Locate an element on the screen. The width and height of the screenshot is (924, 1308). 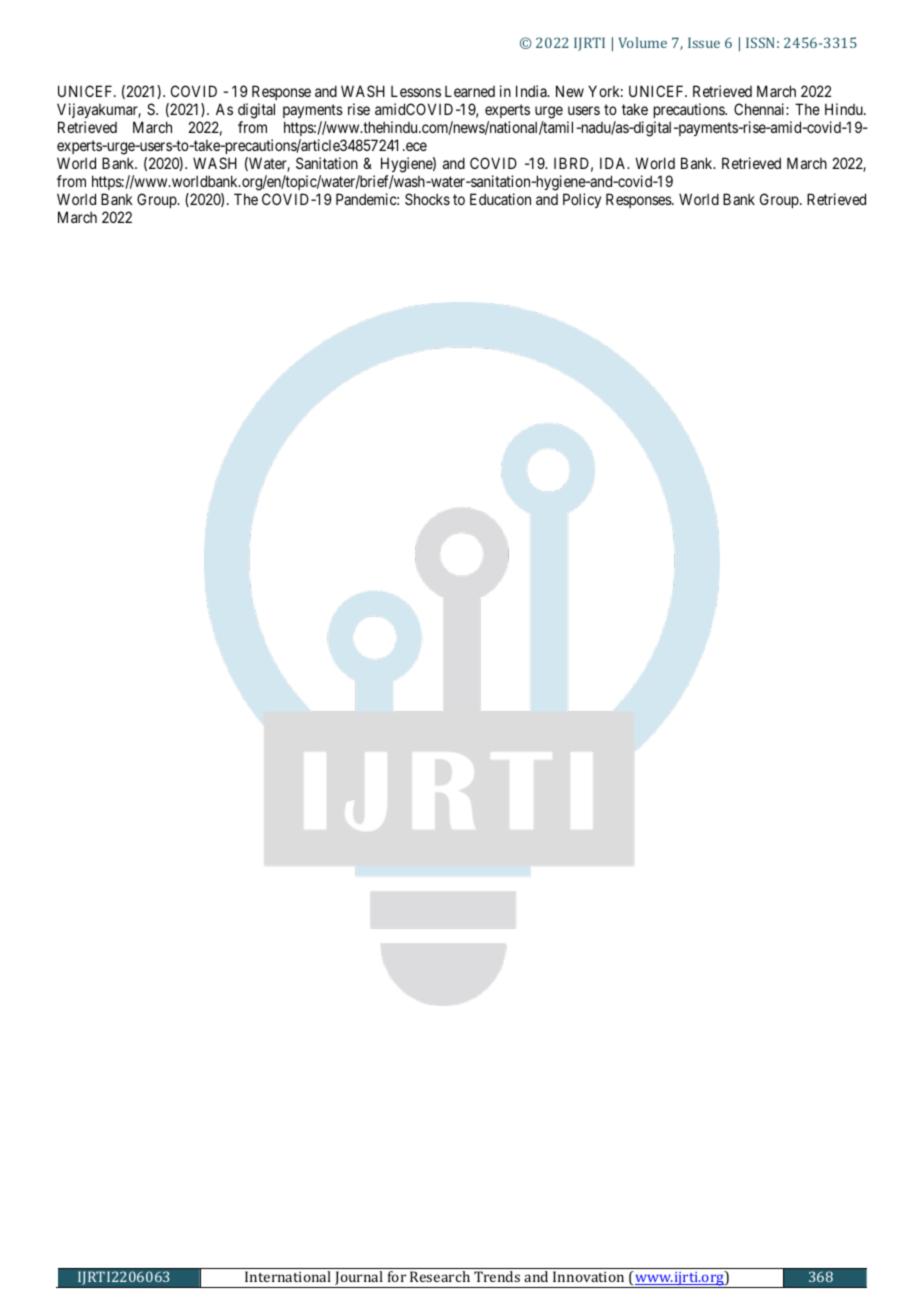
Policy is located at coordinates (582, 200).
